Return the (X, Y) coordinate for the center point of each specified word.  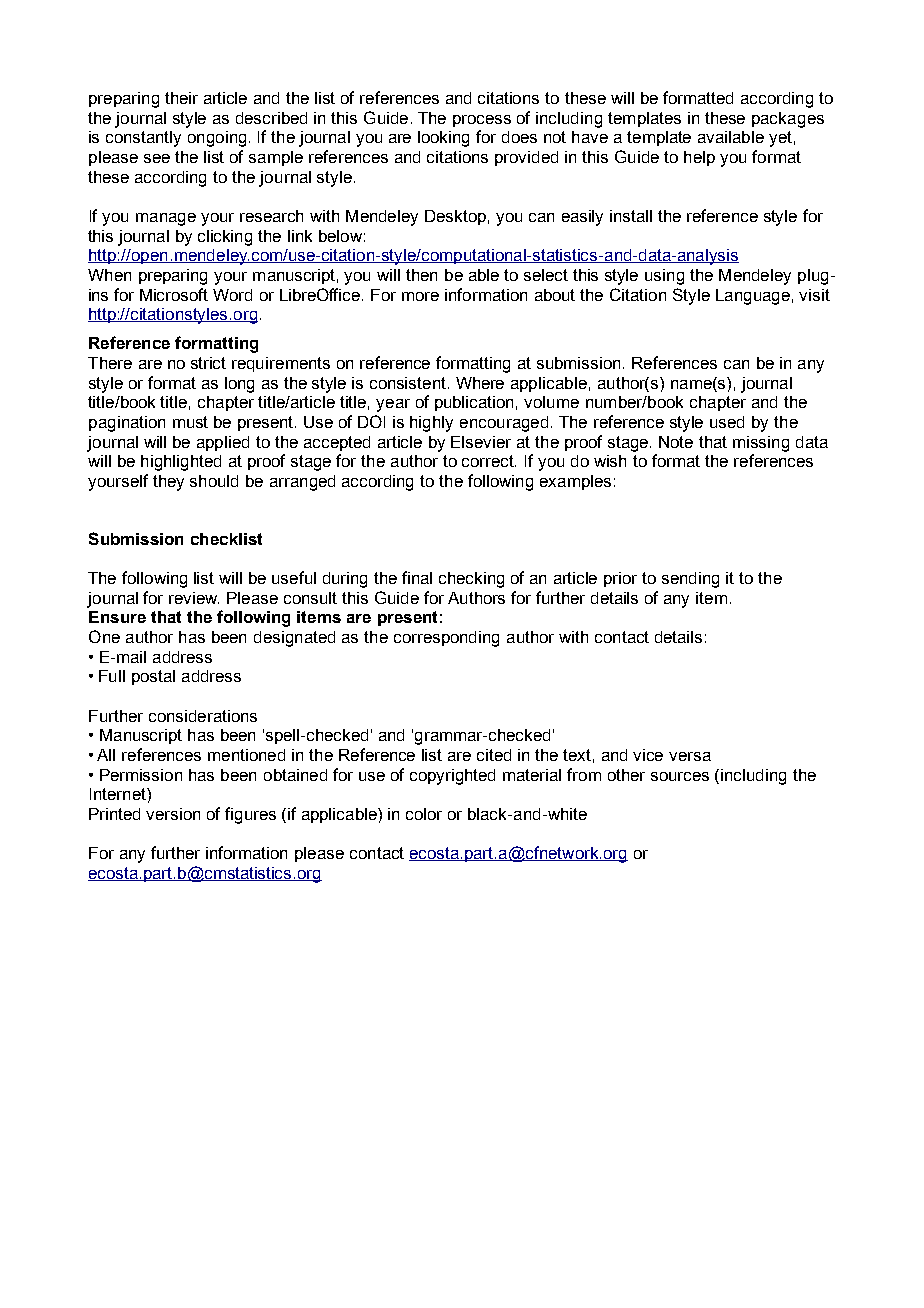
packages (788, 120)
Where (480, 383)
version (173, 814)
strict (208, 363)
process (482, 121)
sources (680, 776)
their (181, 98)
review (194, 598)
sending (690, 580)
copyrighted (452, 777)
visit (814, 295)
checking (471, 580)
